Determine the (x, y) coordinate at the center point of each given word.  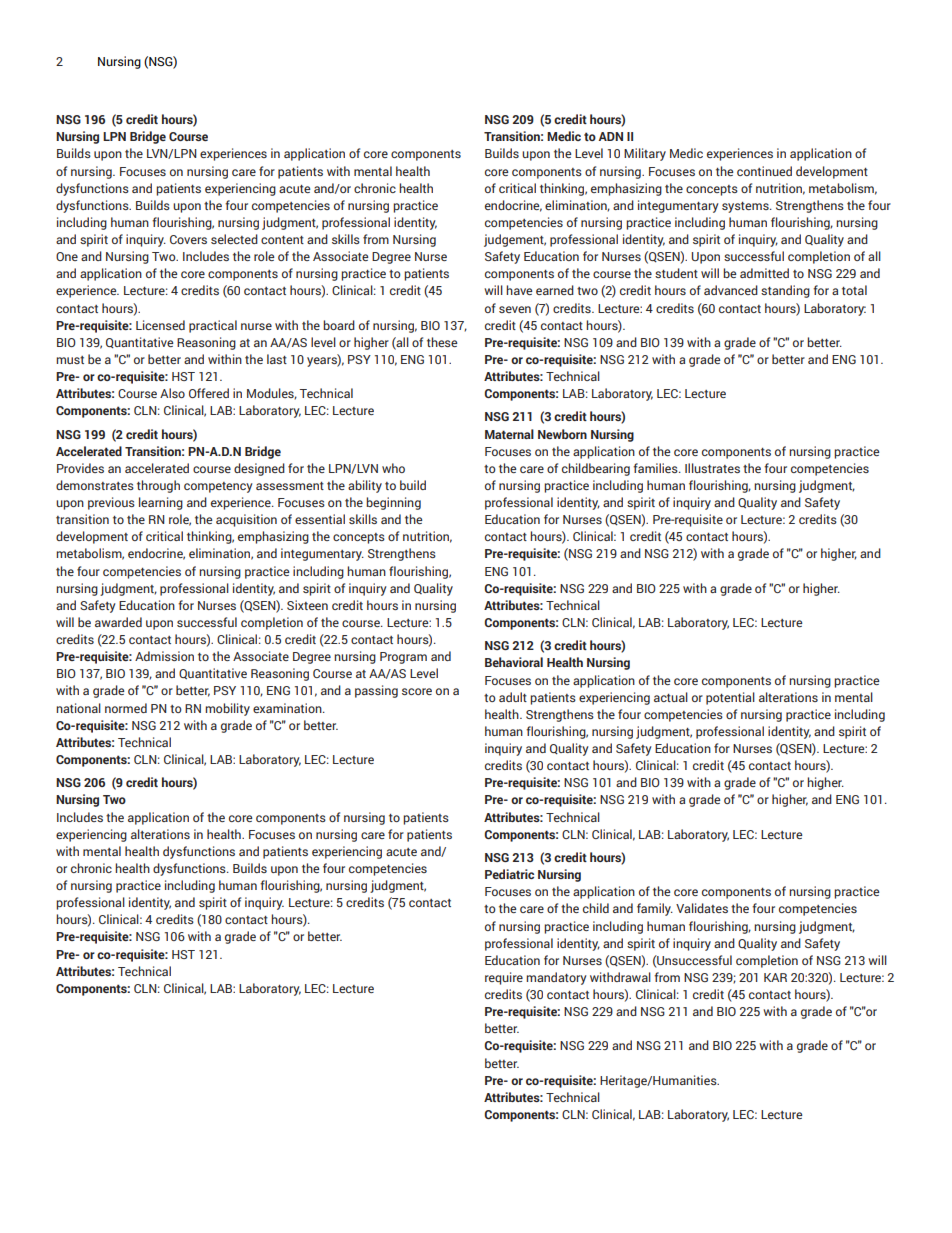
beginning (393, 503)
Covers (188, 239)
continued (764, 171)
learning (161, 503)
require (504, 978)
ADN (611, 136)
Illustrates (712, 468)
